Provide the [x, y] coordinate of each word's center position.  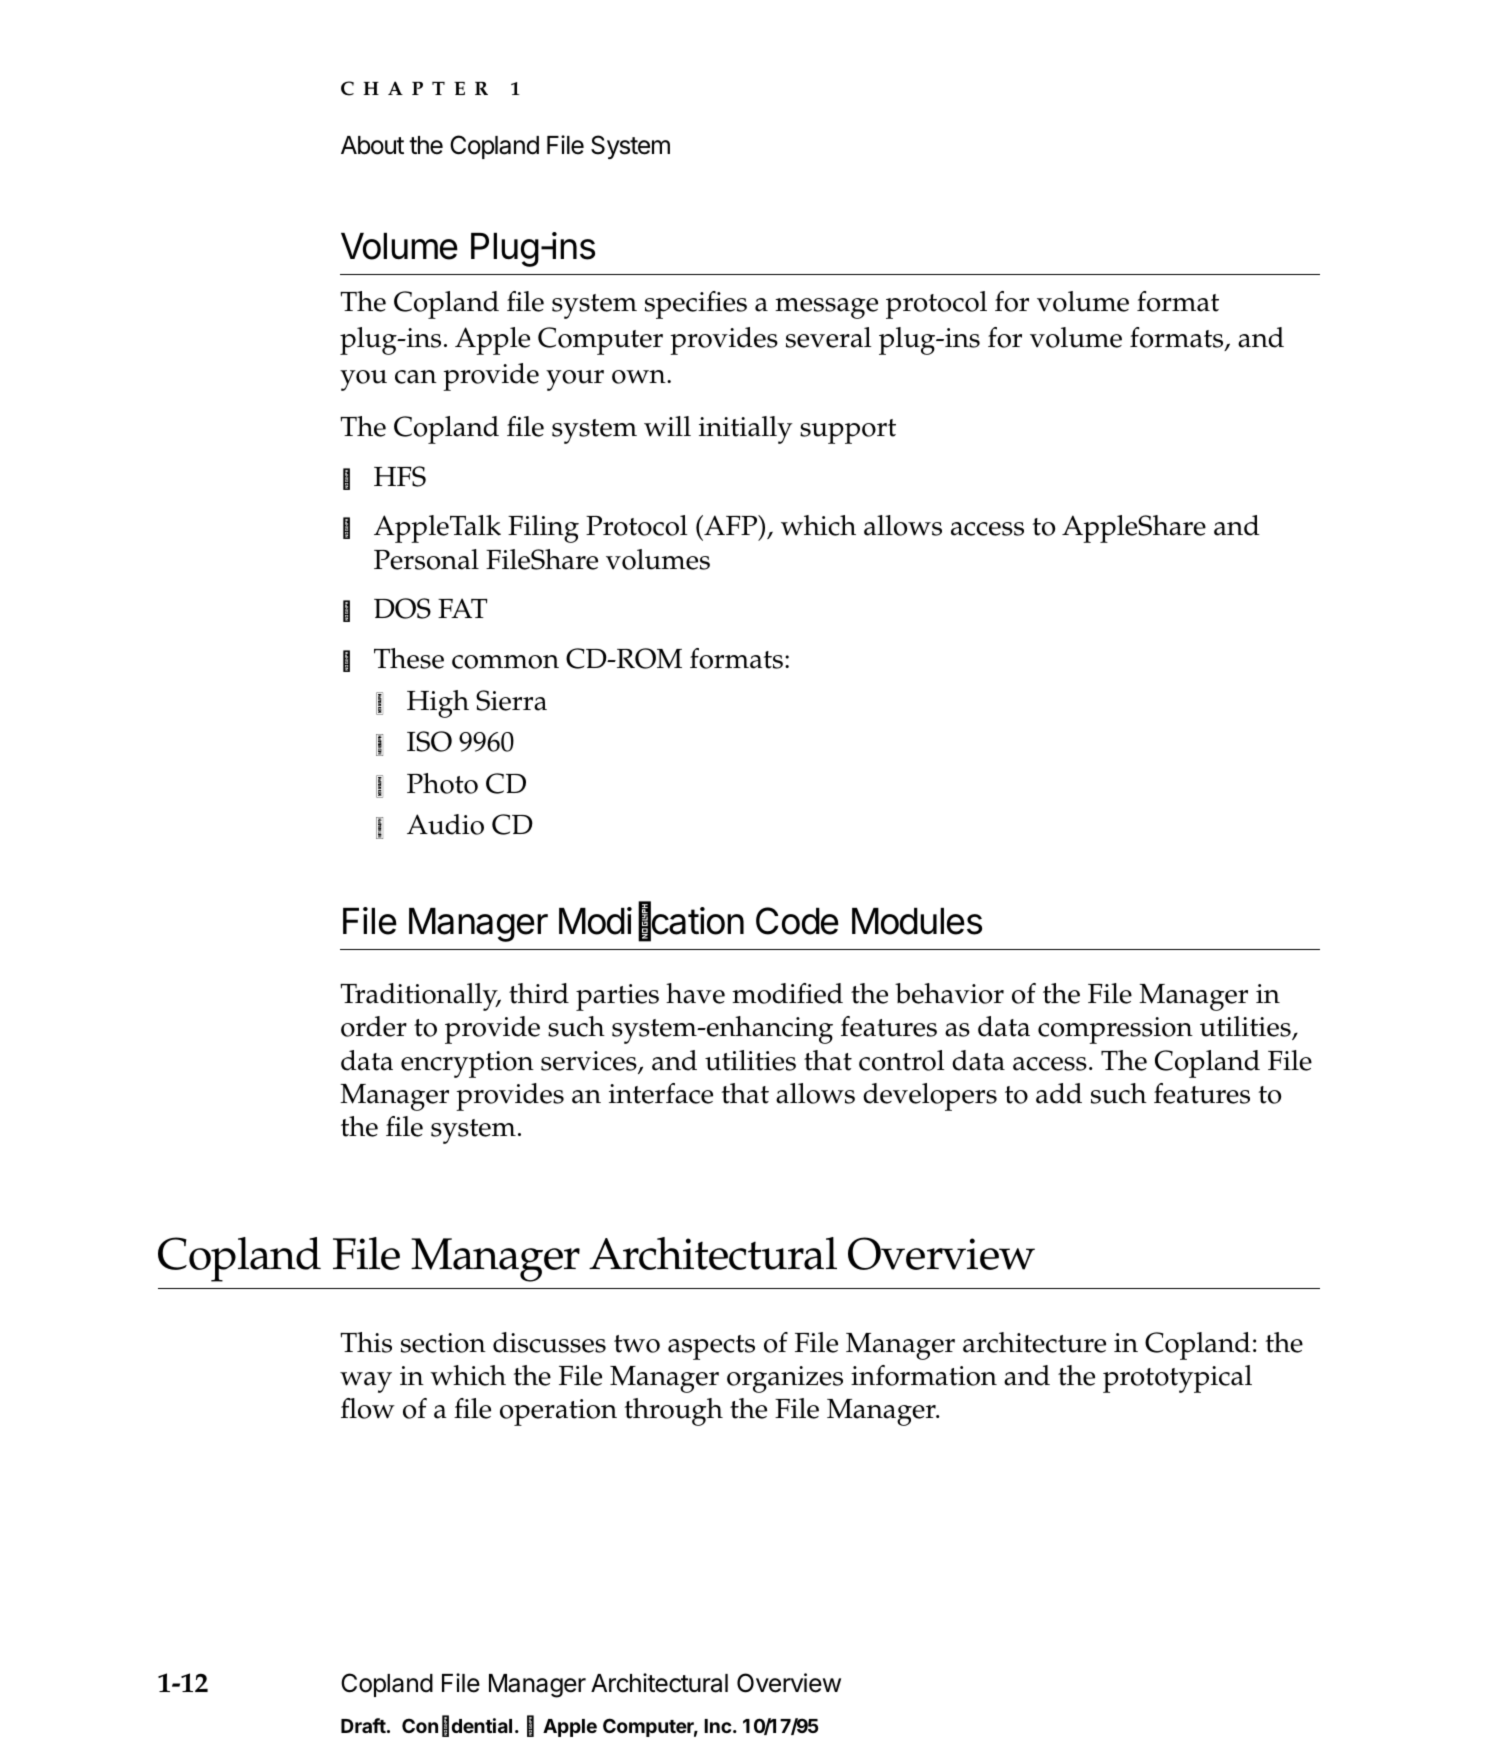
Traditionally [420, 997]
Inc [718, 1726]
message [826, 308]
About [372, 145]
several [828, 337]
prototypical [1177, 1379]
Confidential [457, 1726]
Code [797, 921]
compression [1115, 1030]
